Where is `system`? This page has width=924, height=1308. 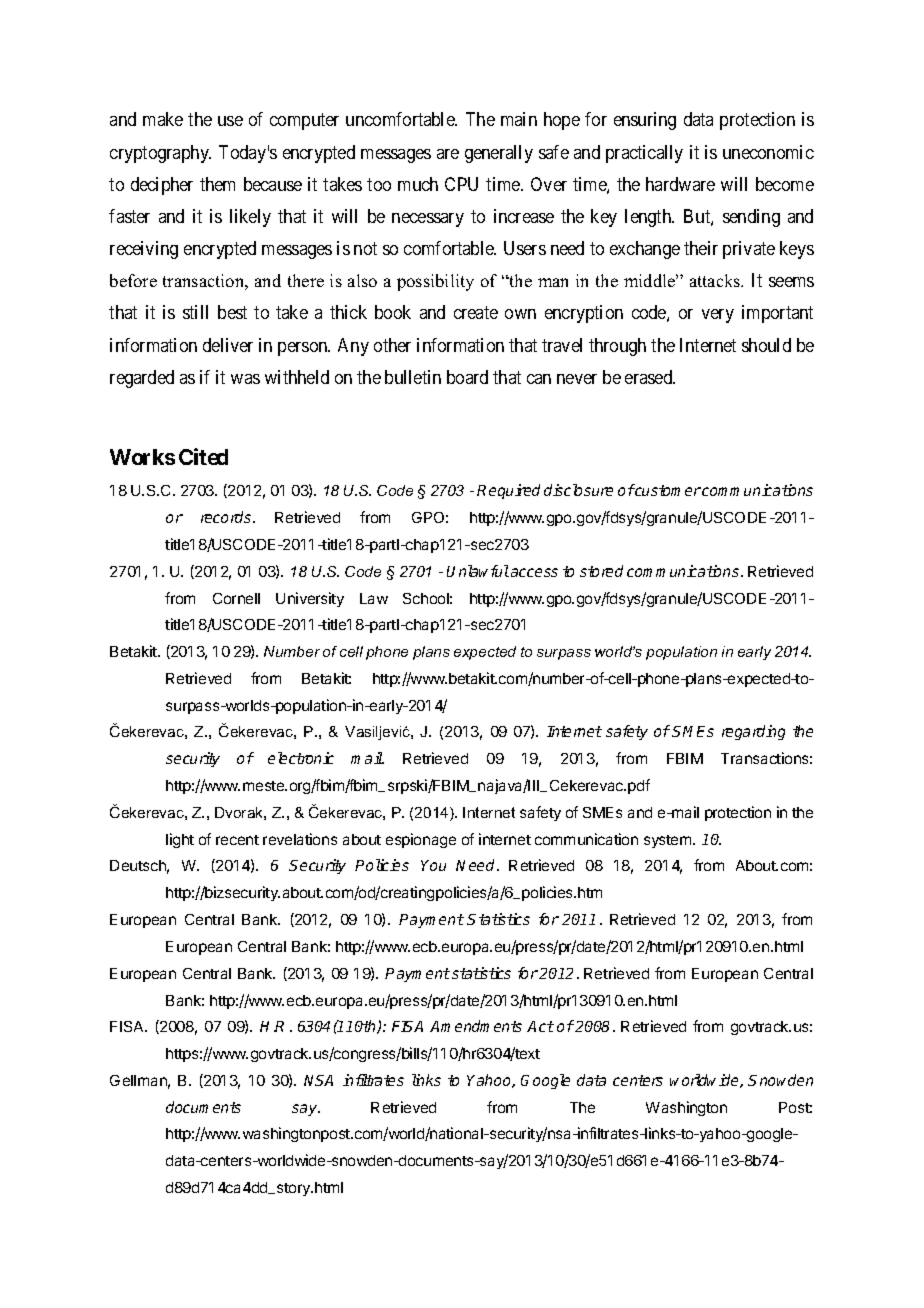 system is located at coordinates (669, 841).
